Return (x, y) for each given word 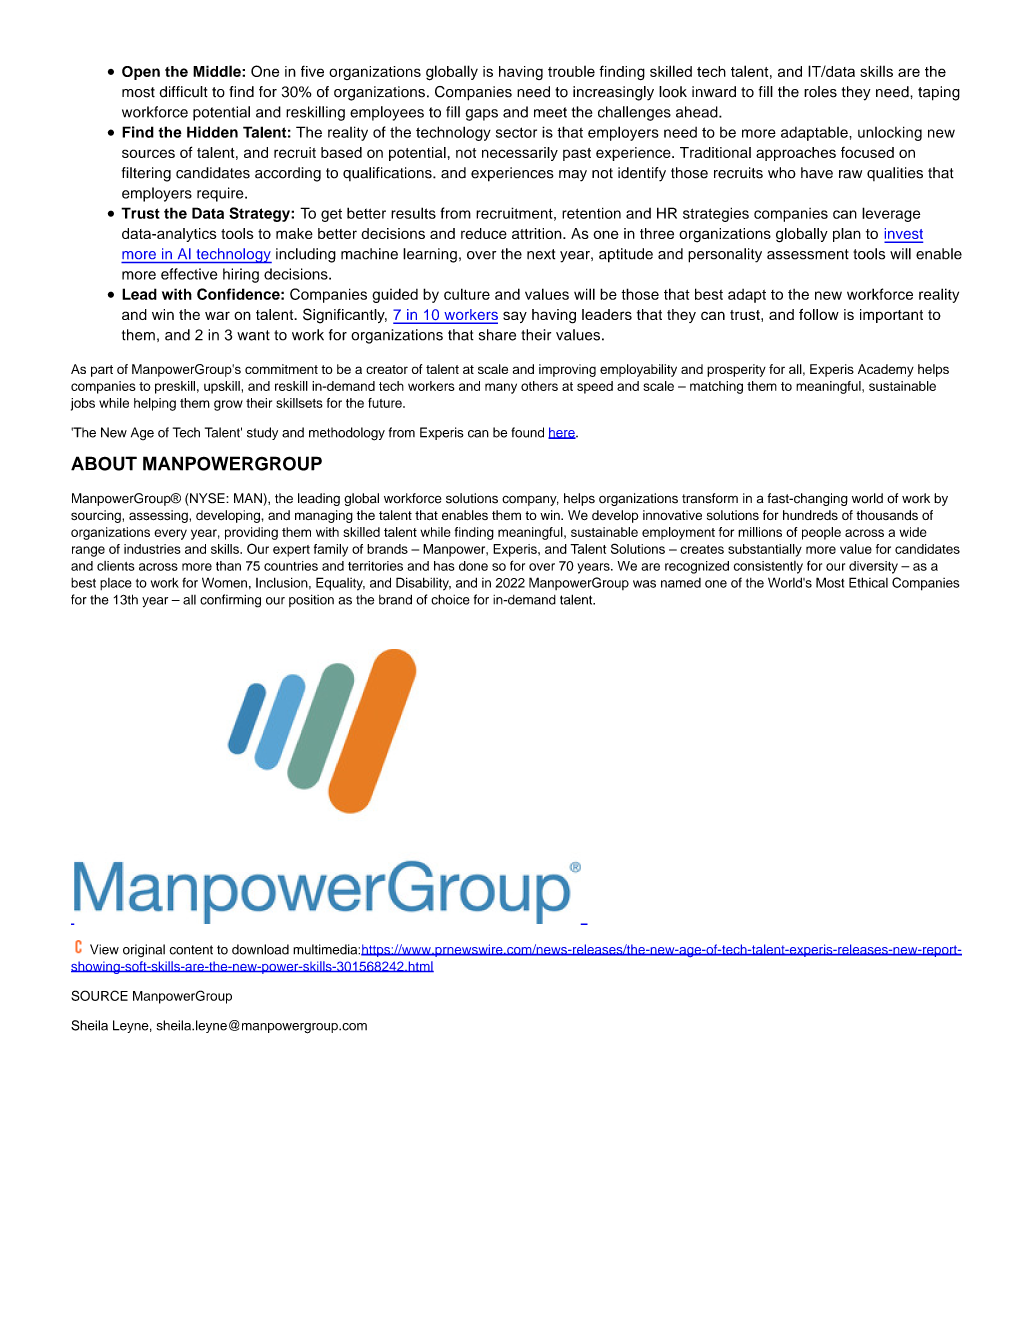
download (260, 949)
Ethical (868, 582)
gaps (481, 115)
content (191, 950)
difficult (183, 92)
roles (820, 92)
